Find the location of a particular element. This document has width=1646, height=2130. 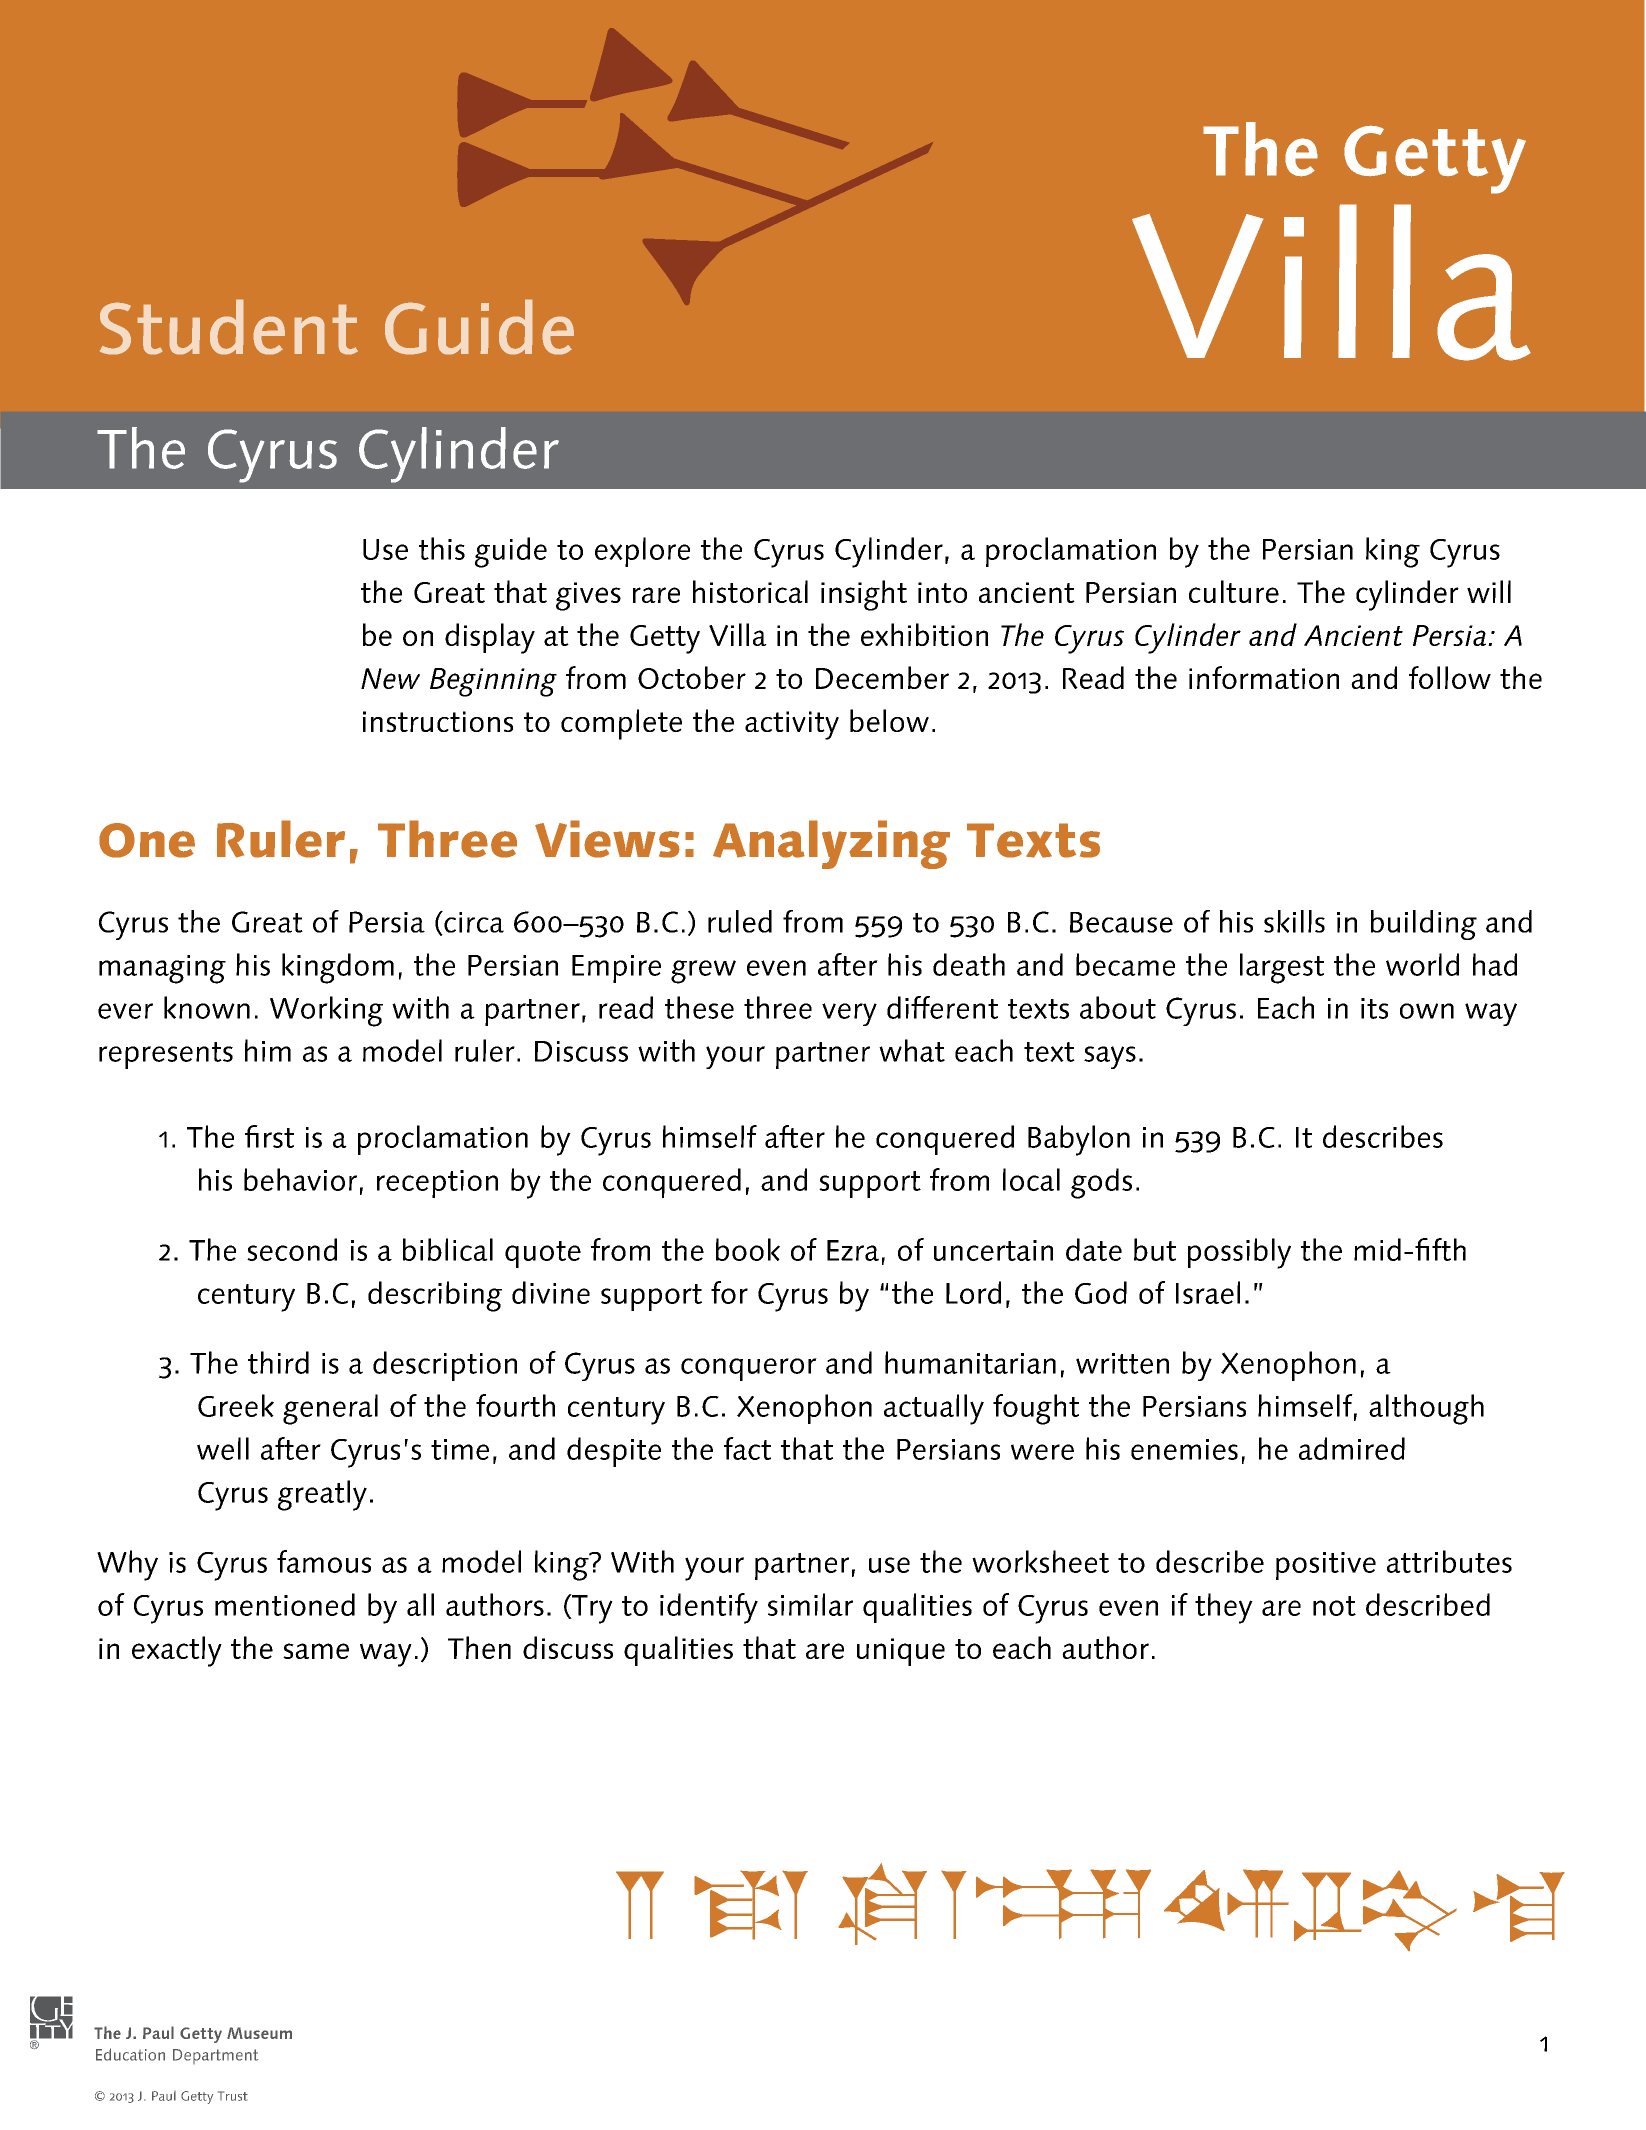

explore is located at coordinates (642, 552).
